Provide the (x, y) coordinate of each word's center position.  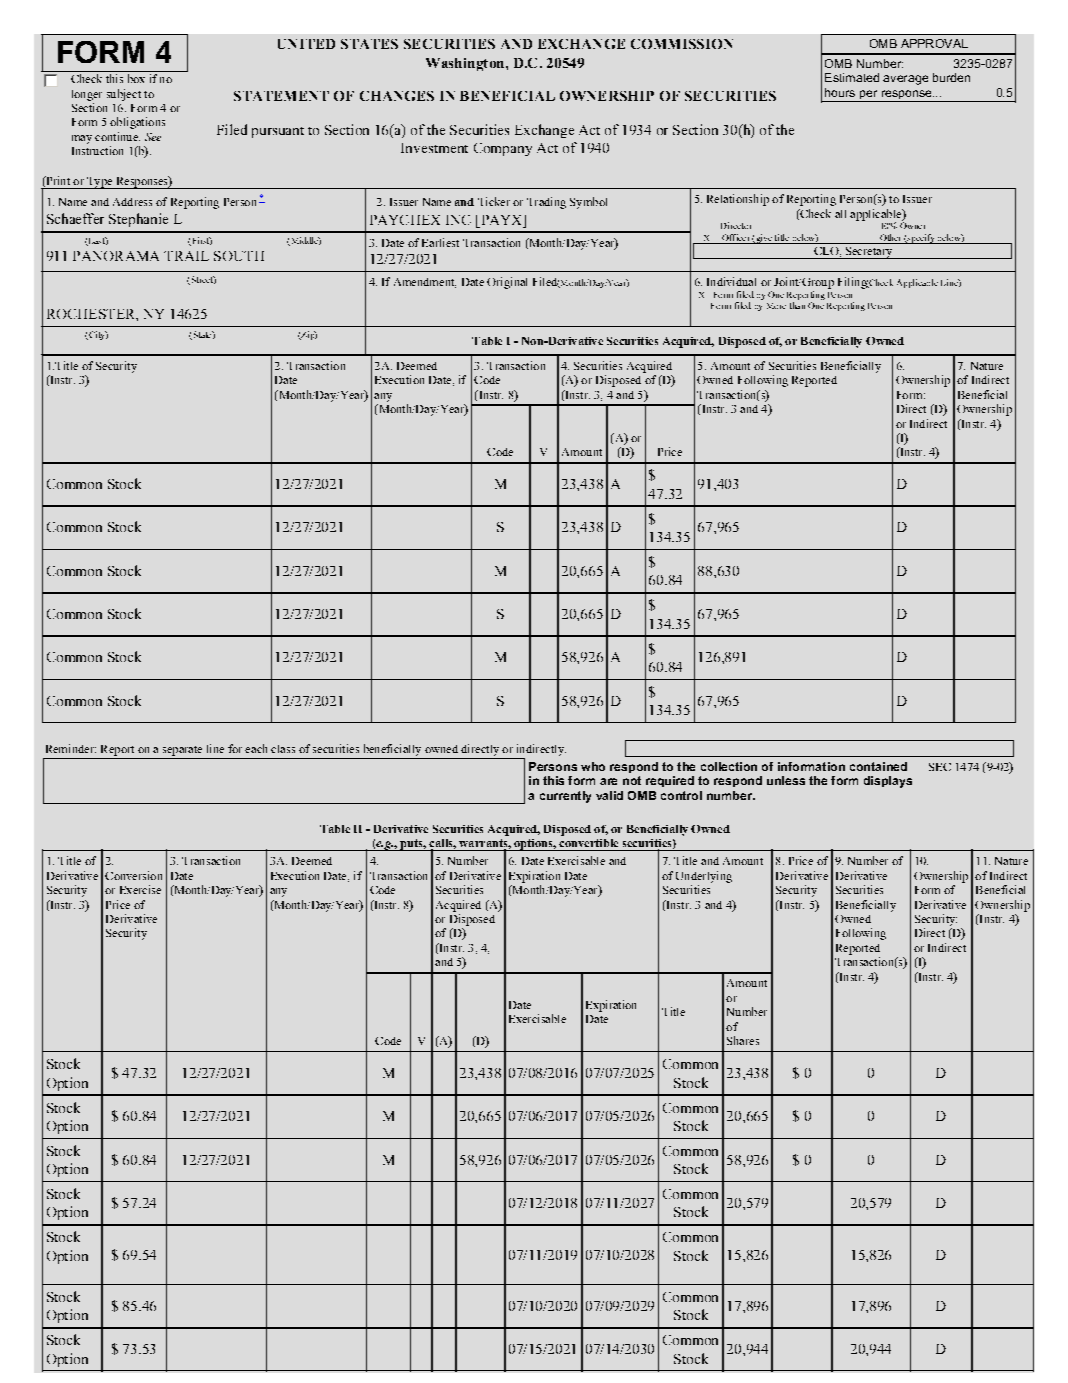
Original (507, 283)
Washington (466, 64)
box (136, 78)
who (593, 766)
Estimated (852, 77)
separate (182, 751)
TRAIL (186, 256)
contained (878, 766)
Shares (743, 1040)
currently (565, 797)
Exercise (140, 889)
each (256, 748)
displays (888, 782)
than (797, 305)
